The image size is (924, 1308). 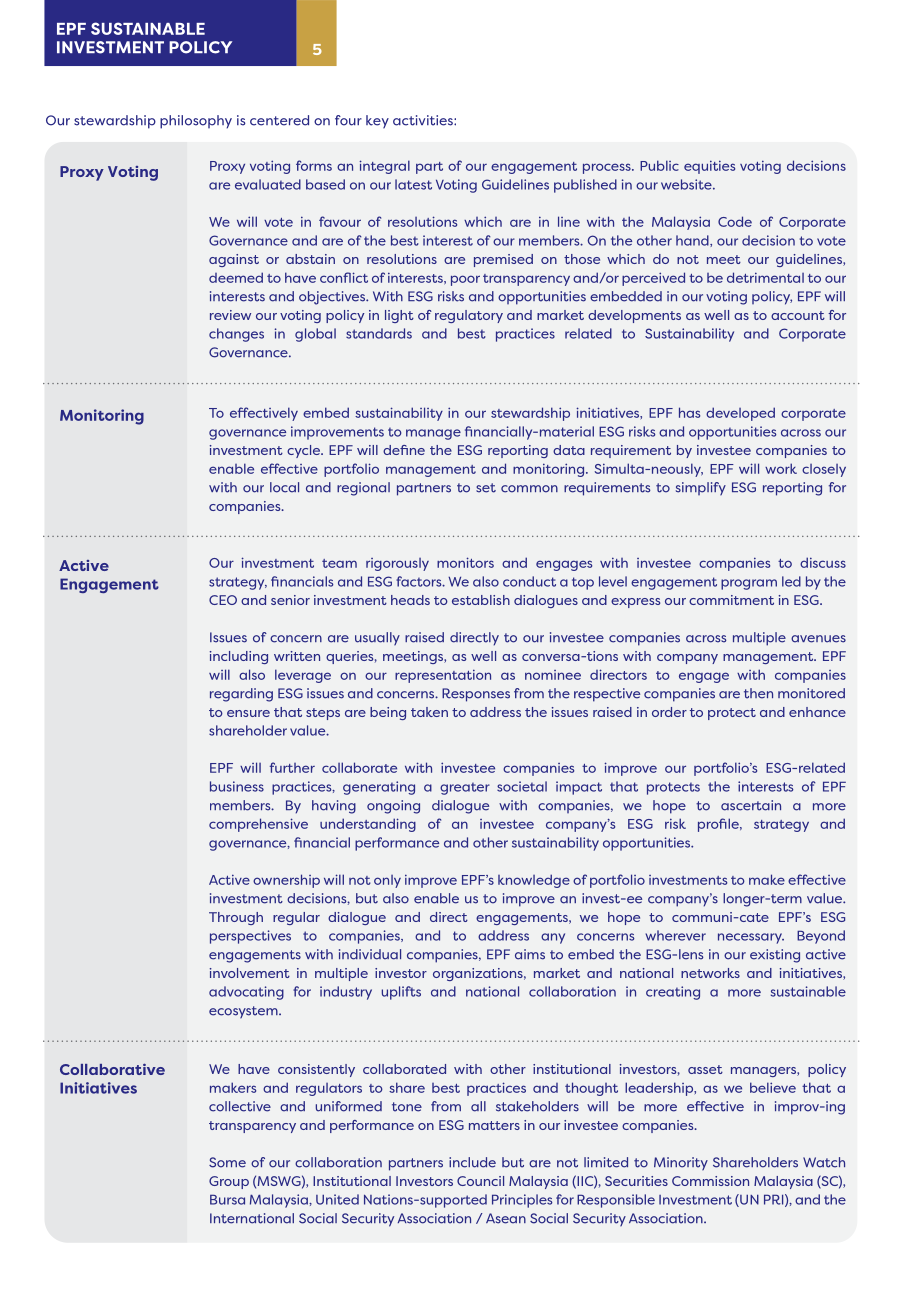 What do you see at coordinates (480, 1181) in the screenshot?
I see `Council` at bounding box center [480, 1181].
